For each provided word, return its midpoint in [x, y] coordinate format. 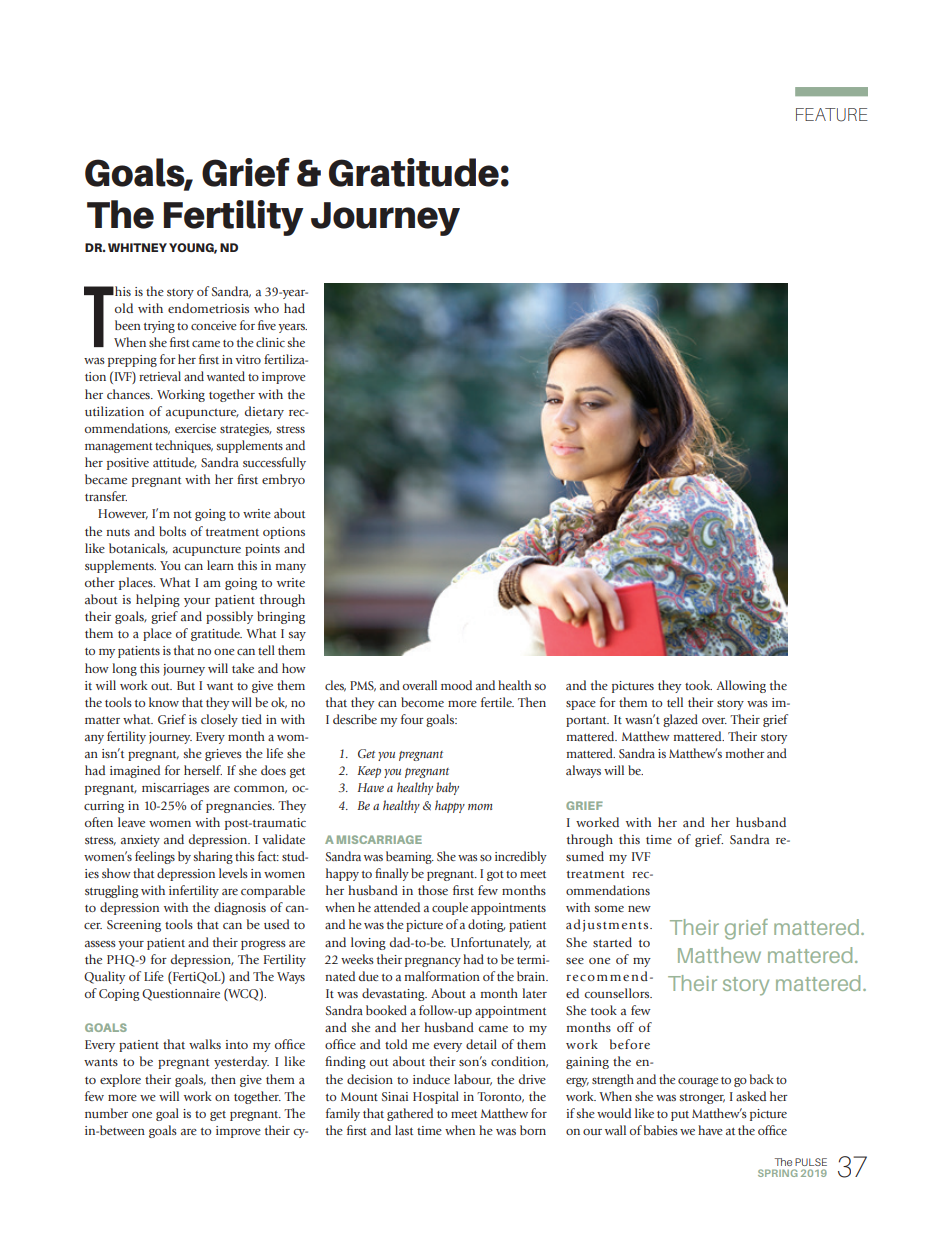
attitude [175, 463]
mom [480, 807]
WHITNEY [137, 247]
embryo [283, 480]
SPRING [777, 1173]
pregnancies [240, 807]
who [266, 308]
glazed [680, 720]
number [106, 1113]
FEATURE [832, 115]
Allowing [741, 686]
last [404, 1130]
